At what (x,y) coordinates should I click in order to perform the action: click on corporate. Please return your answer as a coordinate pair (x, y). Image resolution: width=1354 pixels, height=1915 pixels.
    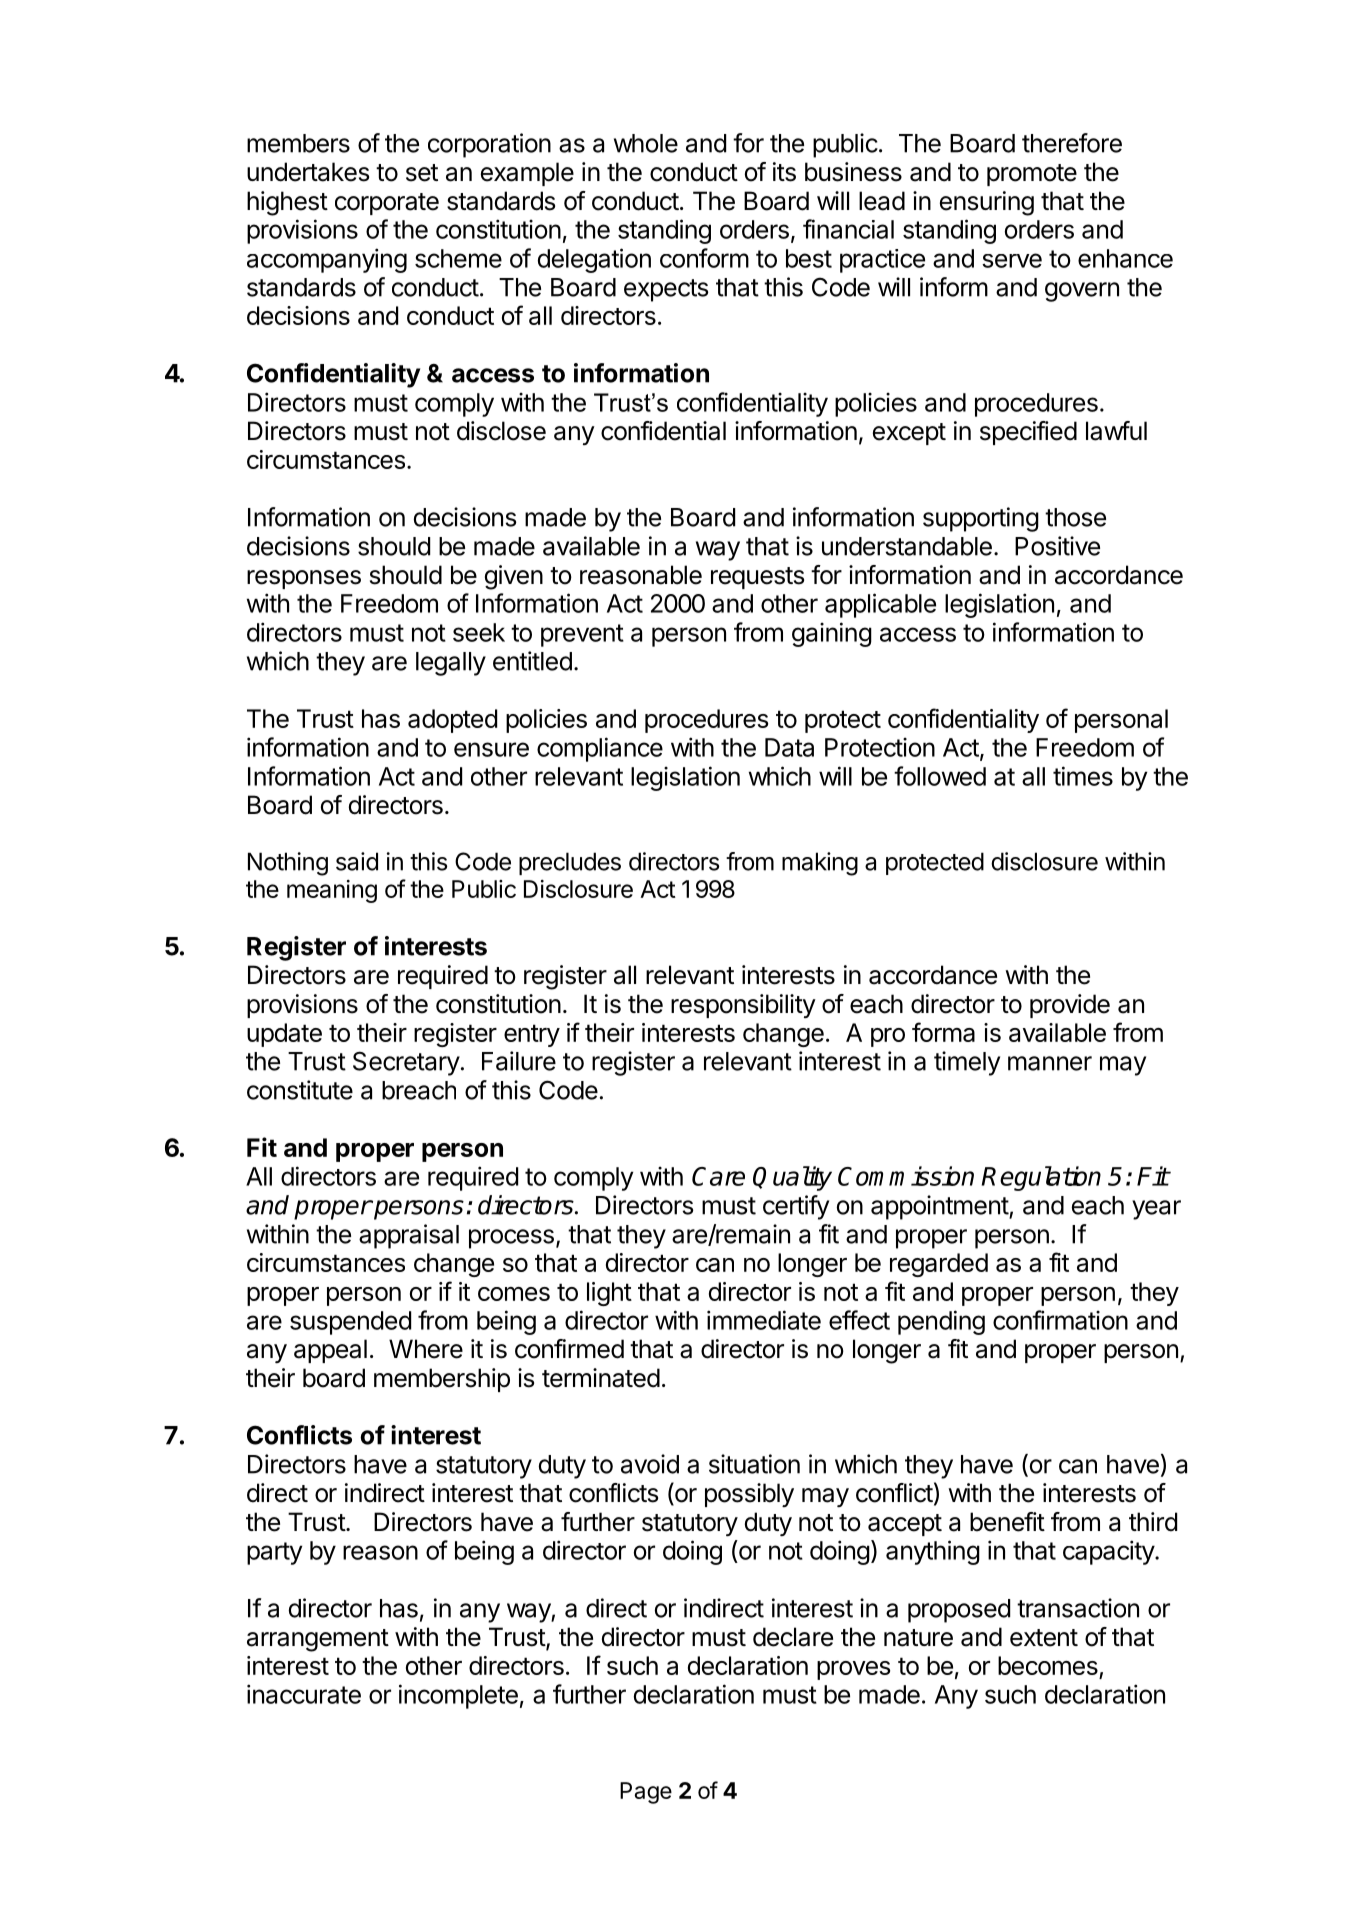
    Looking at the image, I should click on (387, 204).
